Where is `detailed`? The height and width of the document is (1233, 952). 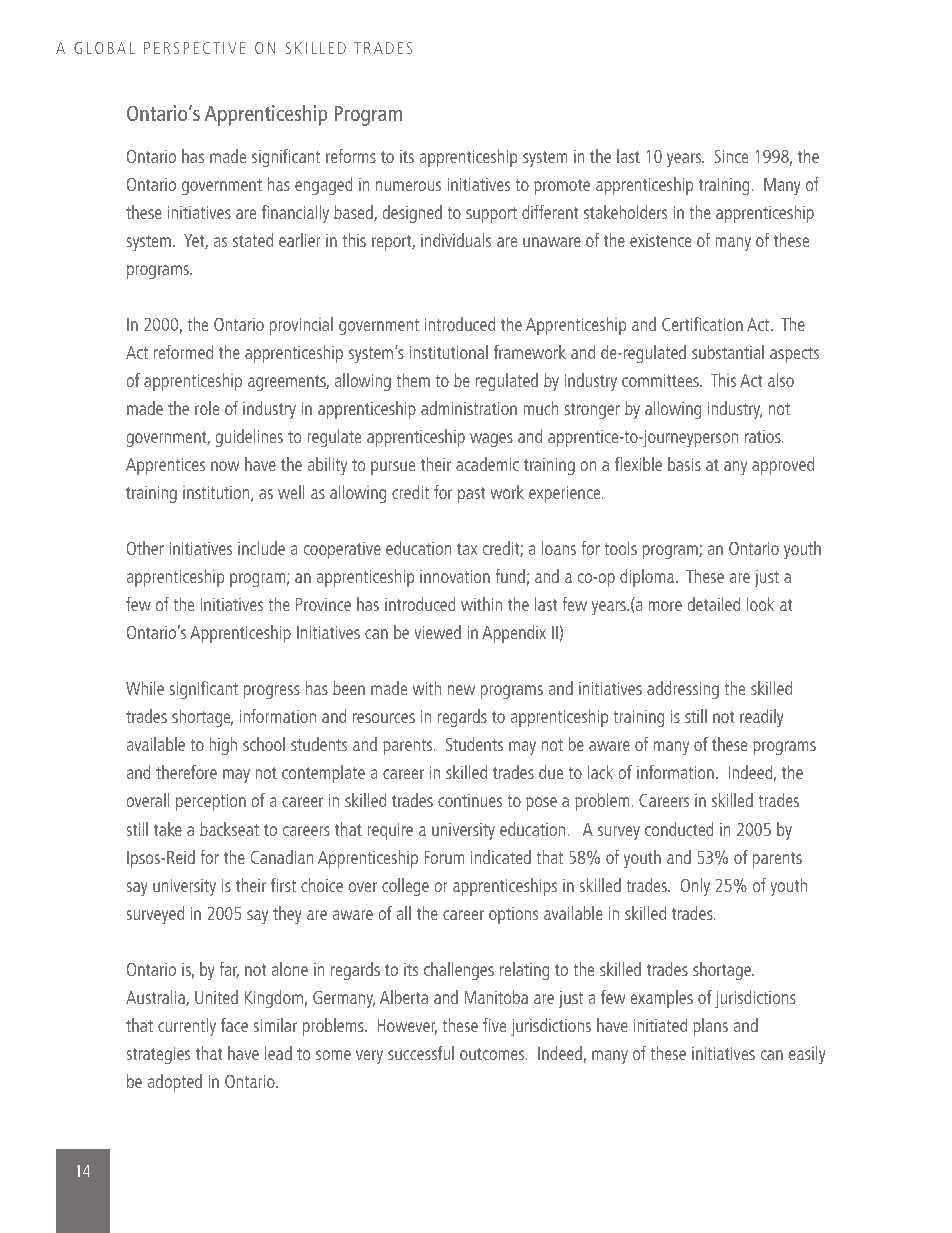 detailed is located at coordinates (714, 604).
